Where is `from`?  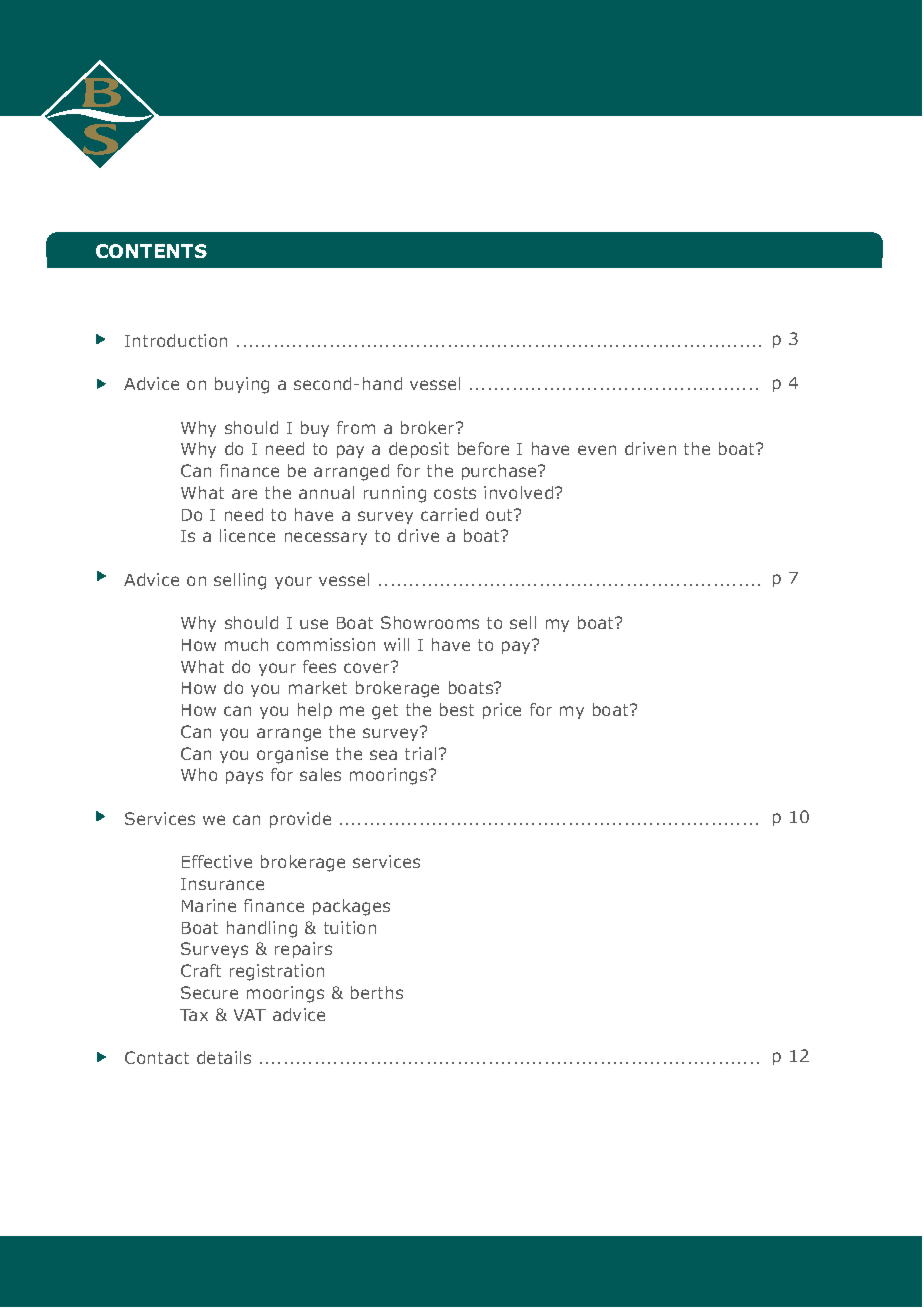
from is located at coordinates (356, 427).
